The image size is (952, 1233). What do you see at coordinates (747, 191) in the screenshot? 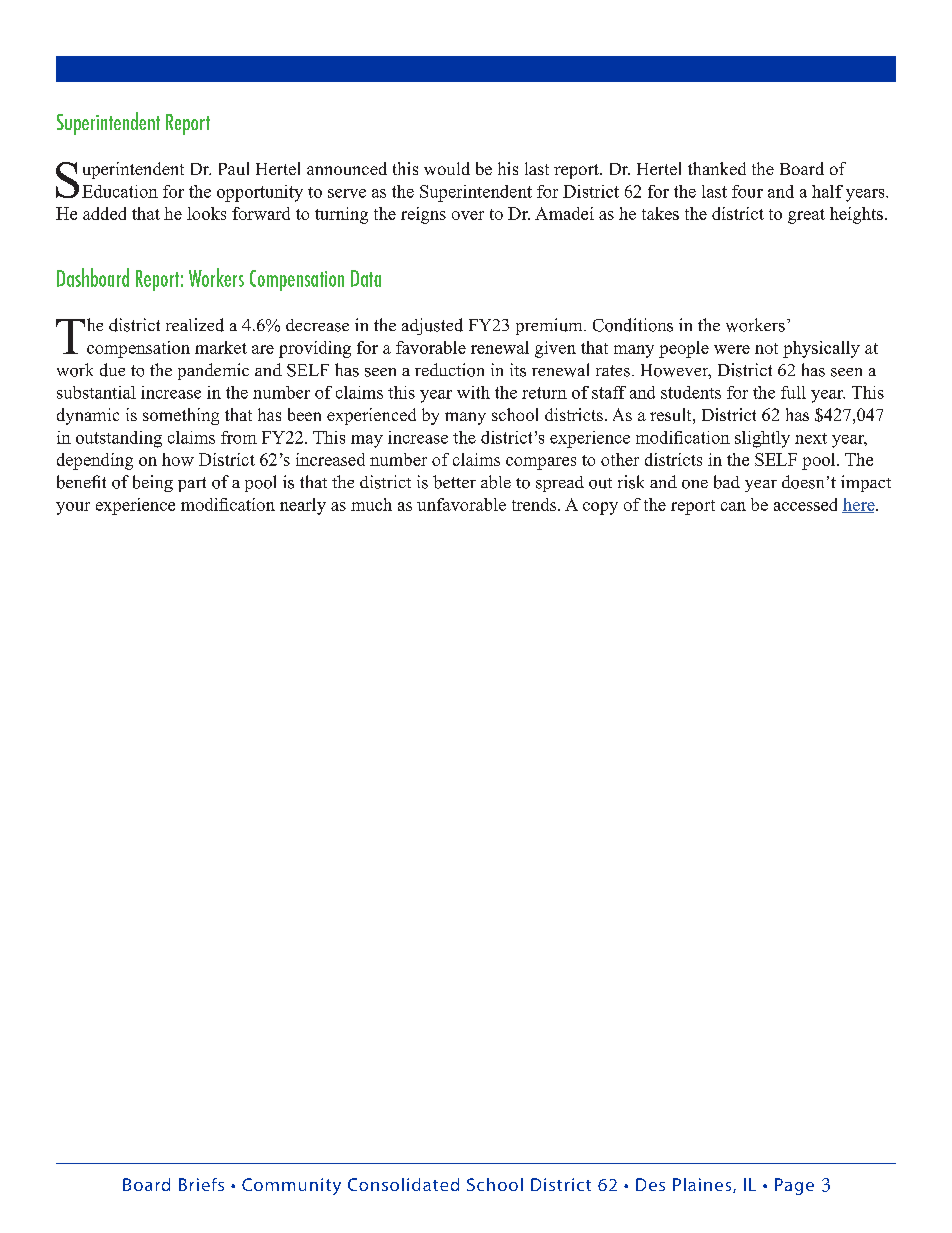
I see `four` at bounding box center [747, 191].
